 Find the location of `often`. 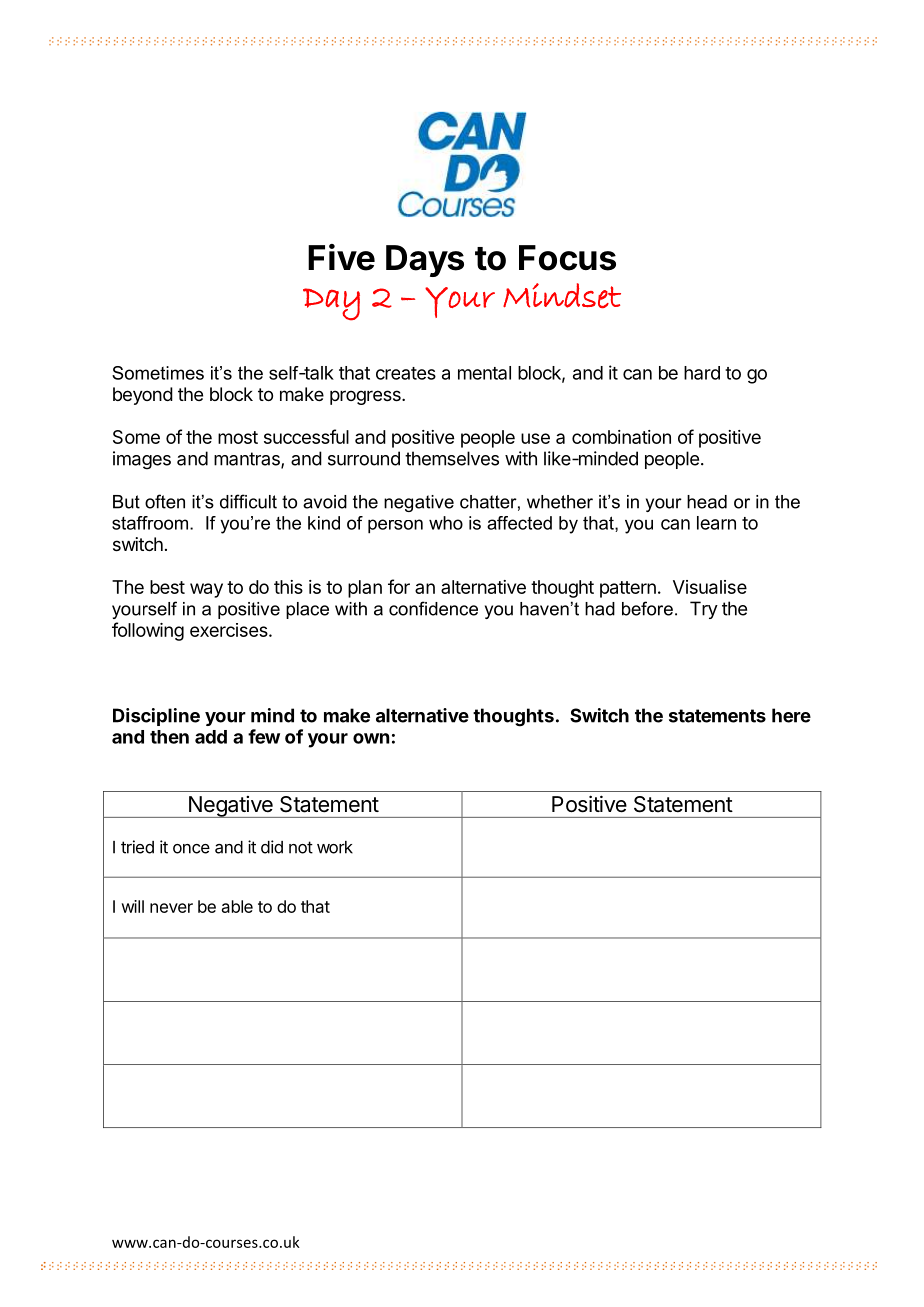

often is located at coordinates (165, 501).
